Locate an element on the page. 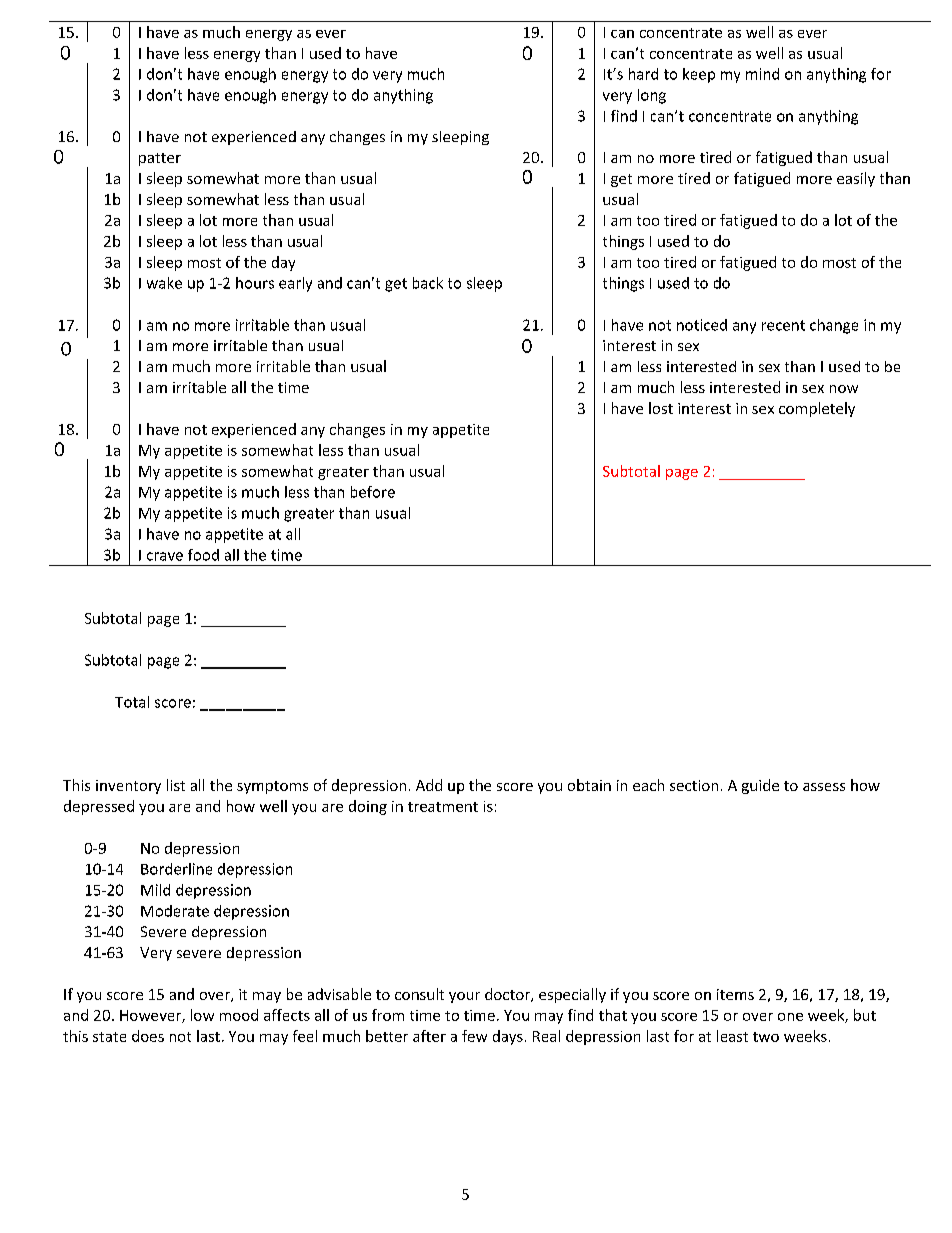 The width and height of the page is (952, 1233). wake is located at coordinates (164, 283).
